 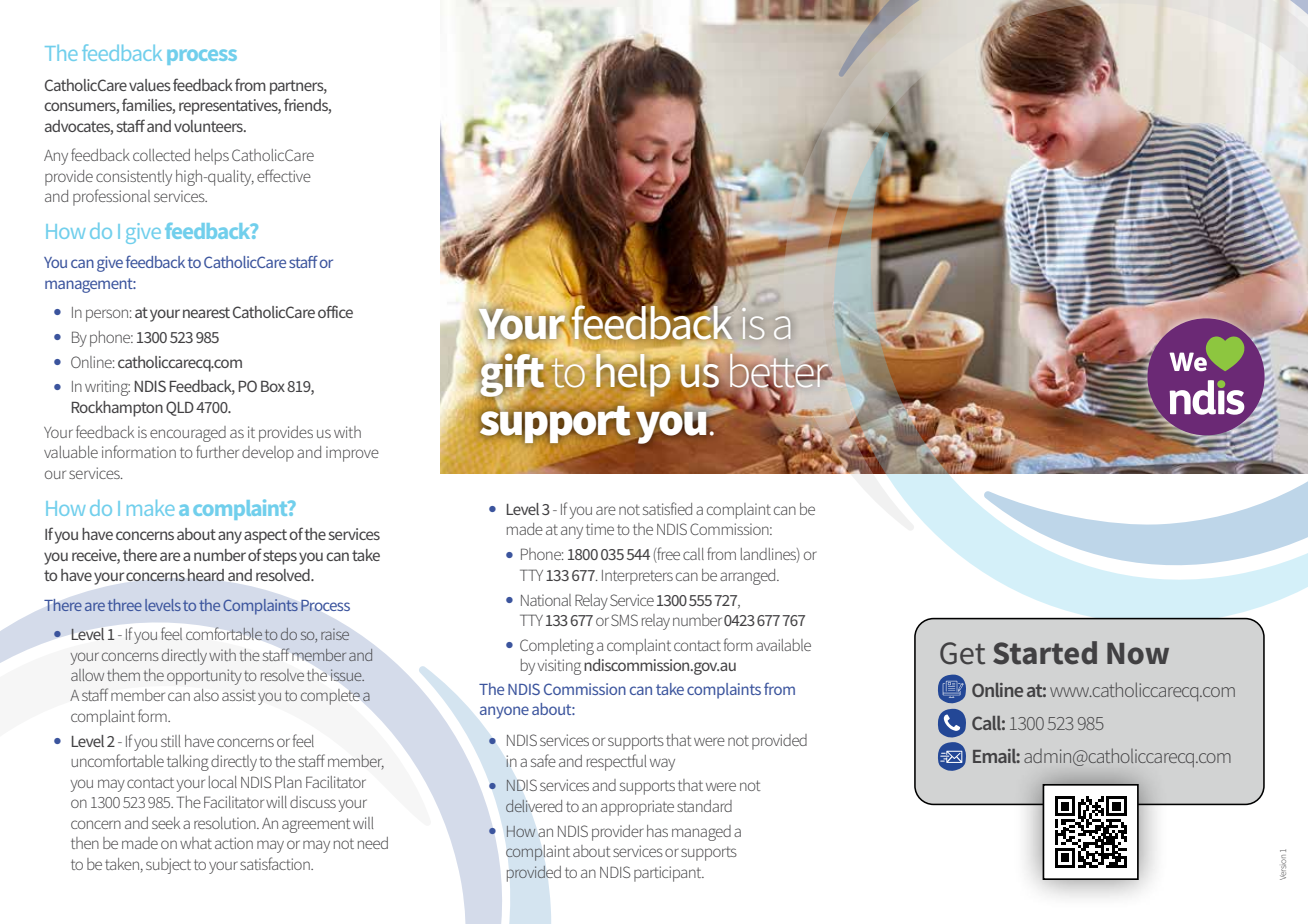 I want to click on office, so click(x=335, y=311).
